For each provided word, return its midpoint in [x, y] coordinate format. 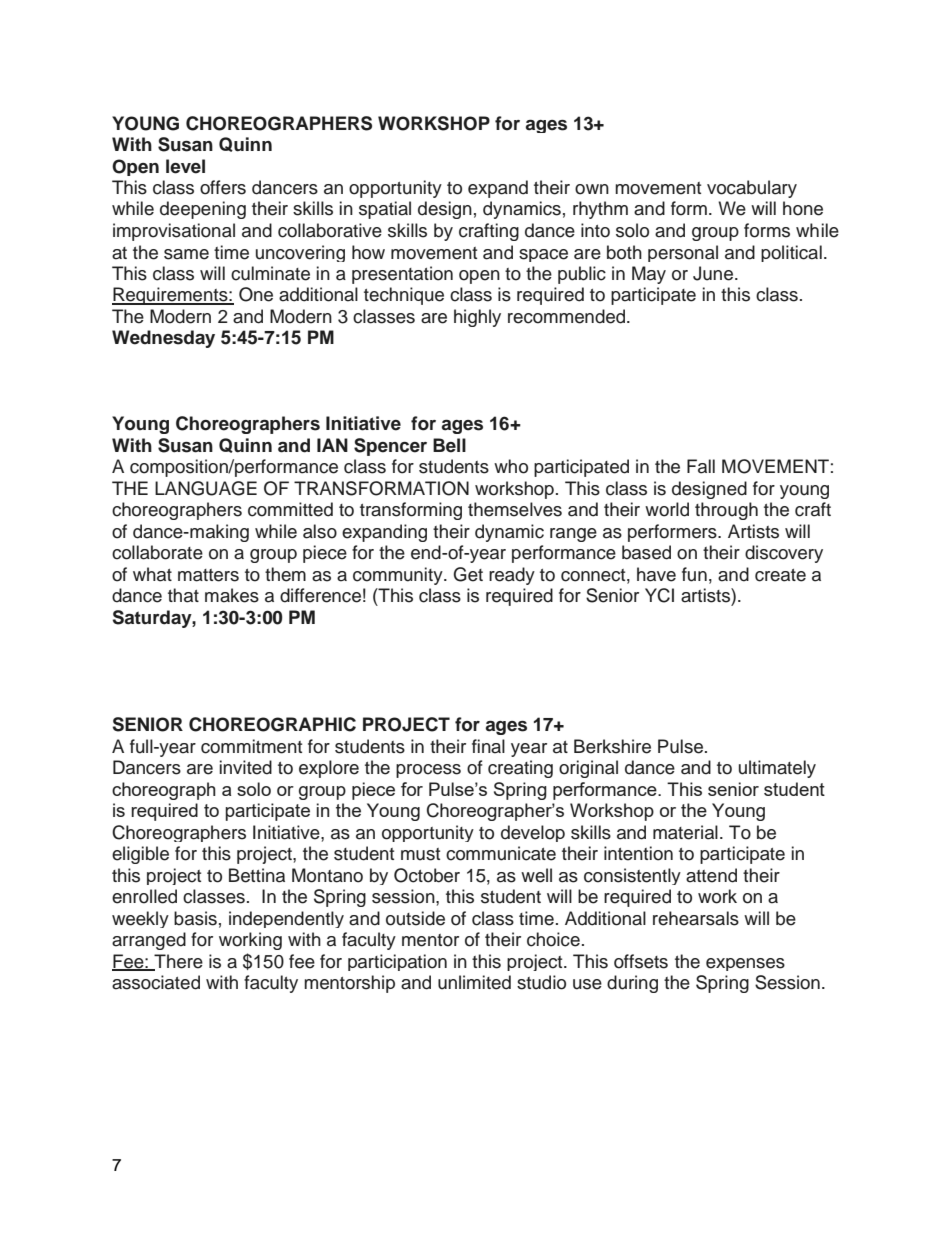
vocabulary [752, 189]
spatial [385, 210]
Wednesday [163, 339]
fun [694, 574]
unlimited [474, 982]
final [488, 746]
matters [208, 575]
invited [246, 767]
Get [468, 574]
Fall [701, 466]
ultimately [777, 769]
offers [223, 187]
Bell [449, 445]
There [177, 962]
